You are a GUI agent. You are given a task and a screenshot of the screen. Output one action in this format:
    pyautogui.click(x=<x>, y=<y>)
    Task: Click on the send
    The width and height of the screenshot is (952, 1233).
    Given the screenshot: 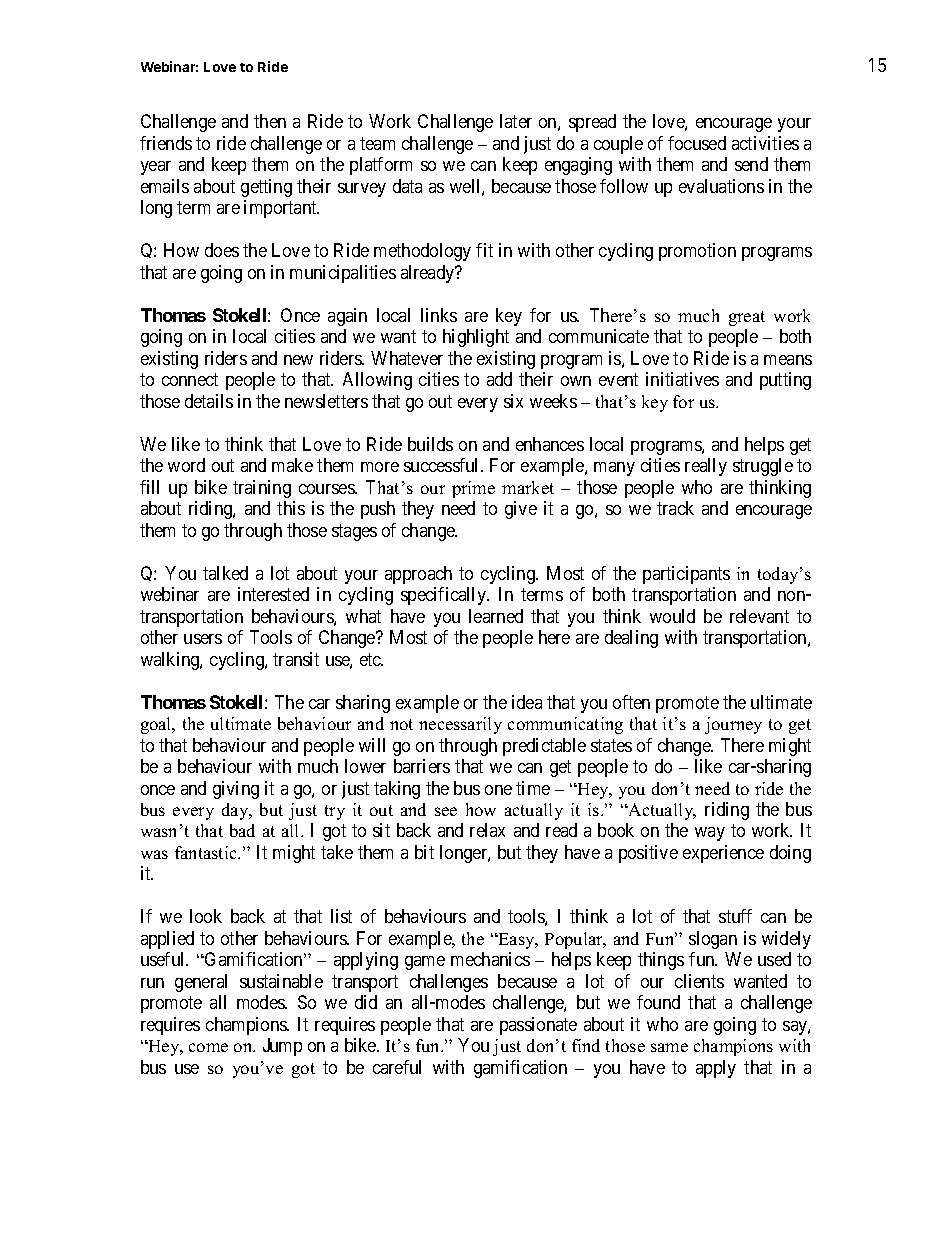 What is the action you would take?
    pyautogui.click(x=751, y=164)
